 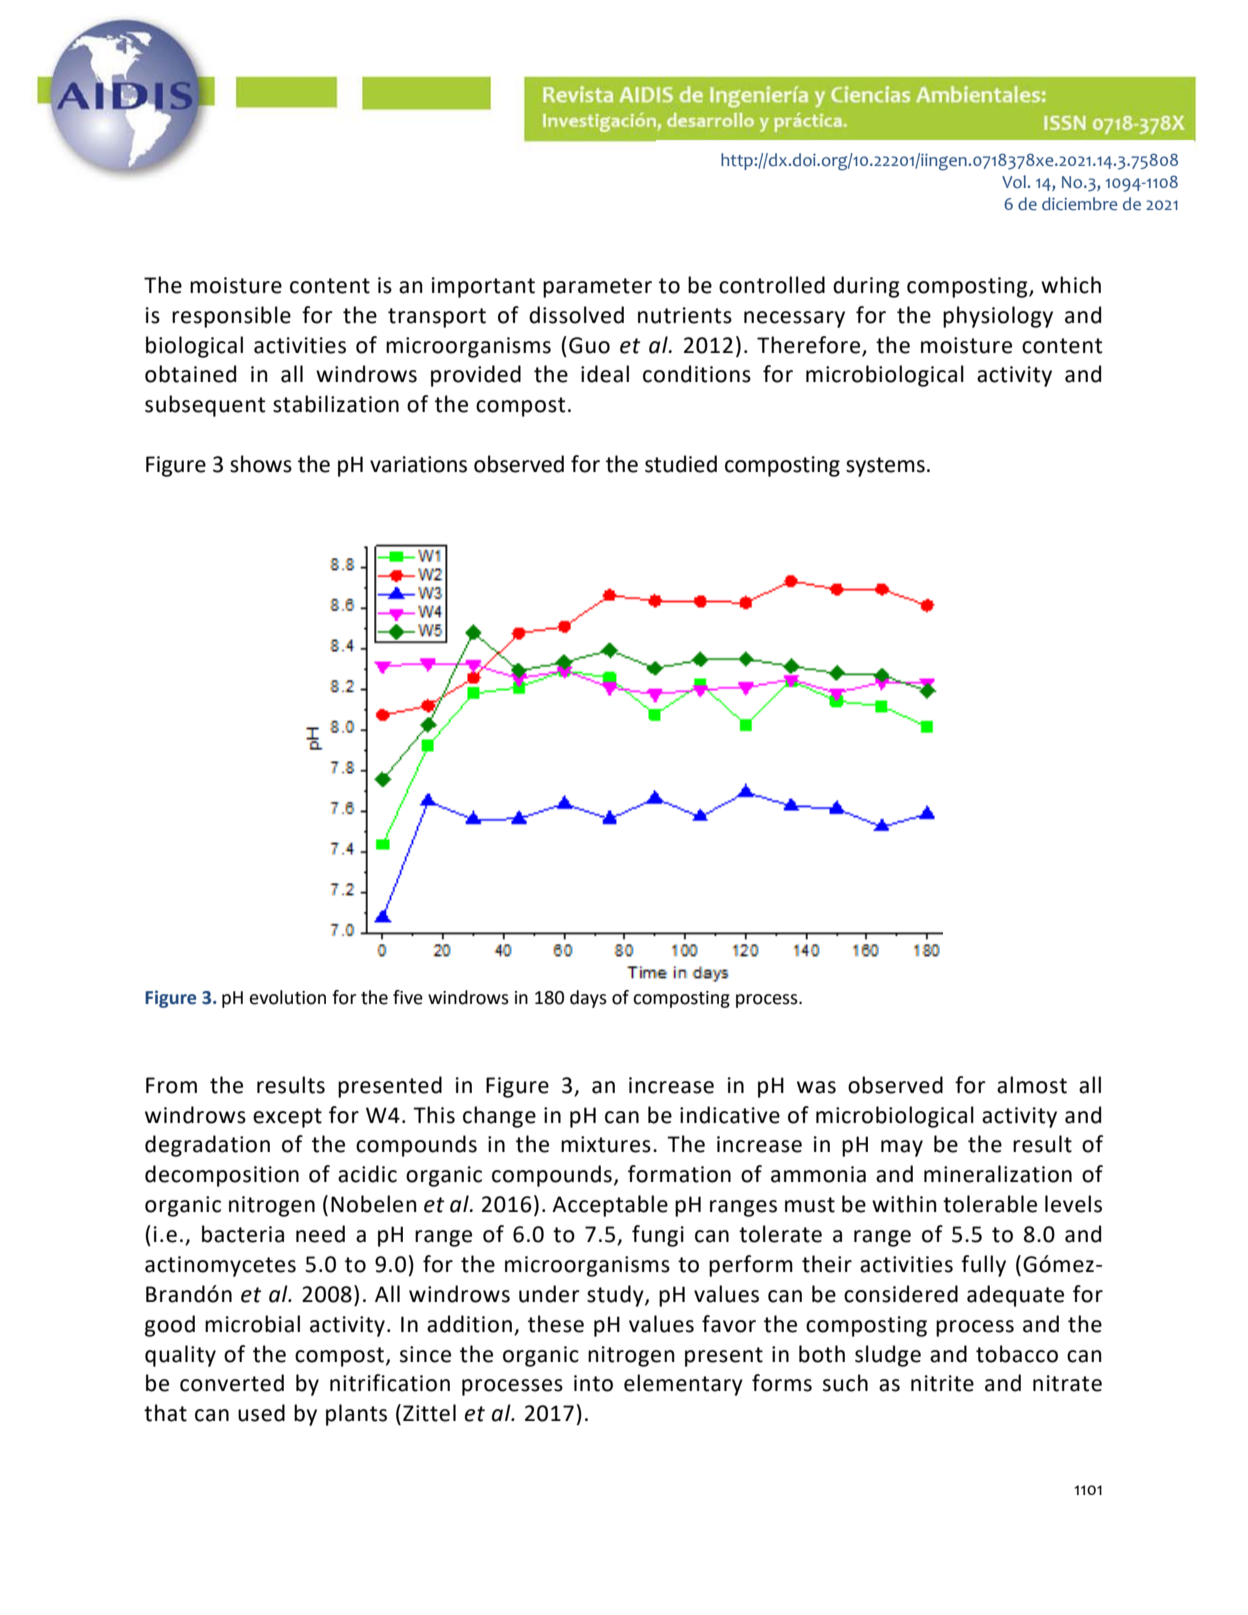 I want to click on responsible, so click(x=231, y=317).
